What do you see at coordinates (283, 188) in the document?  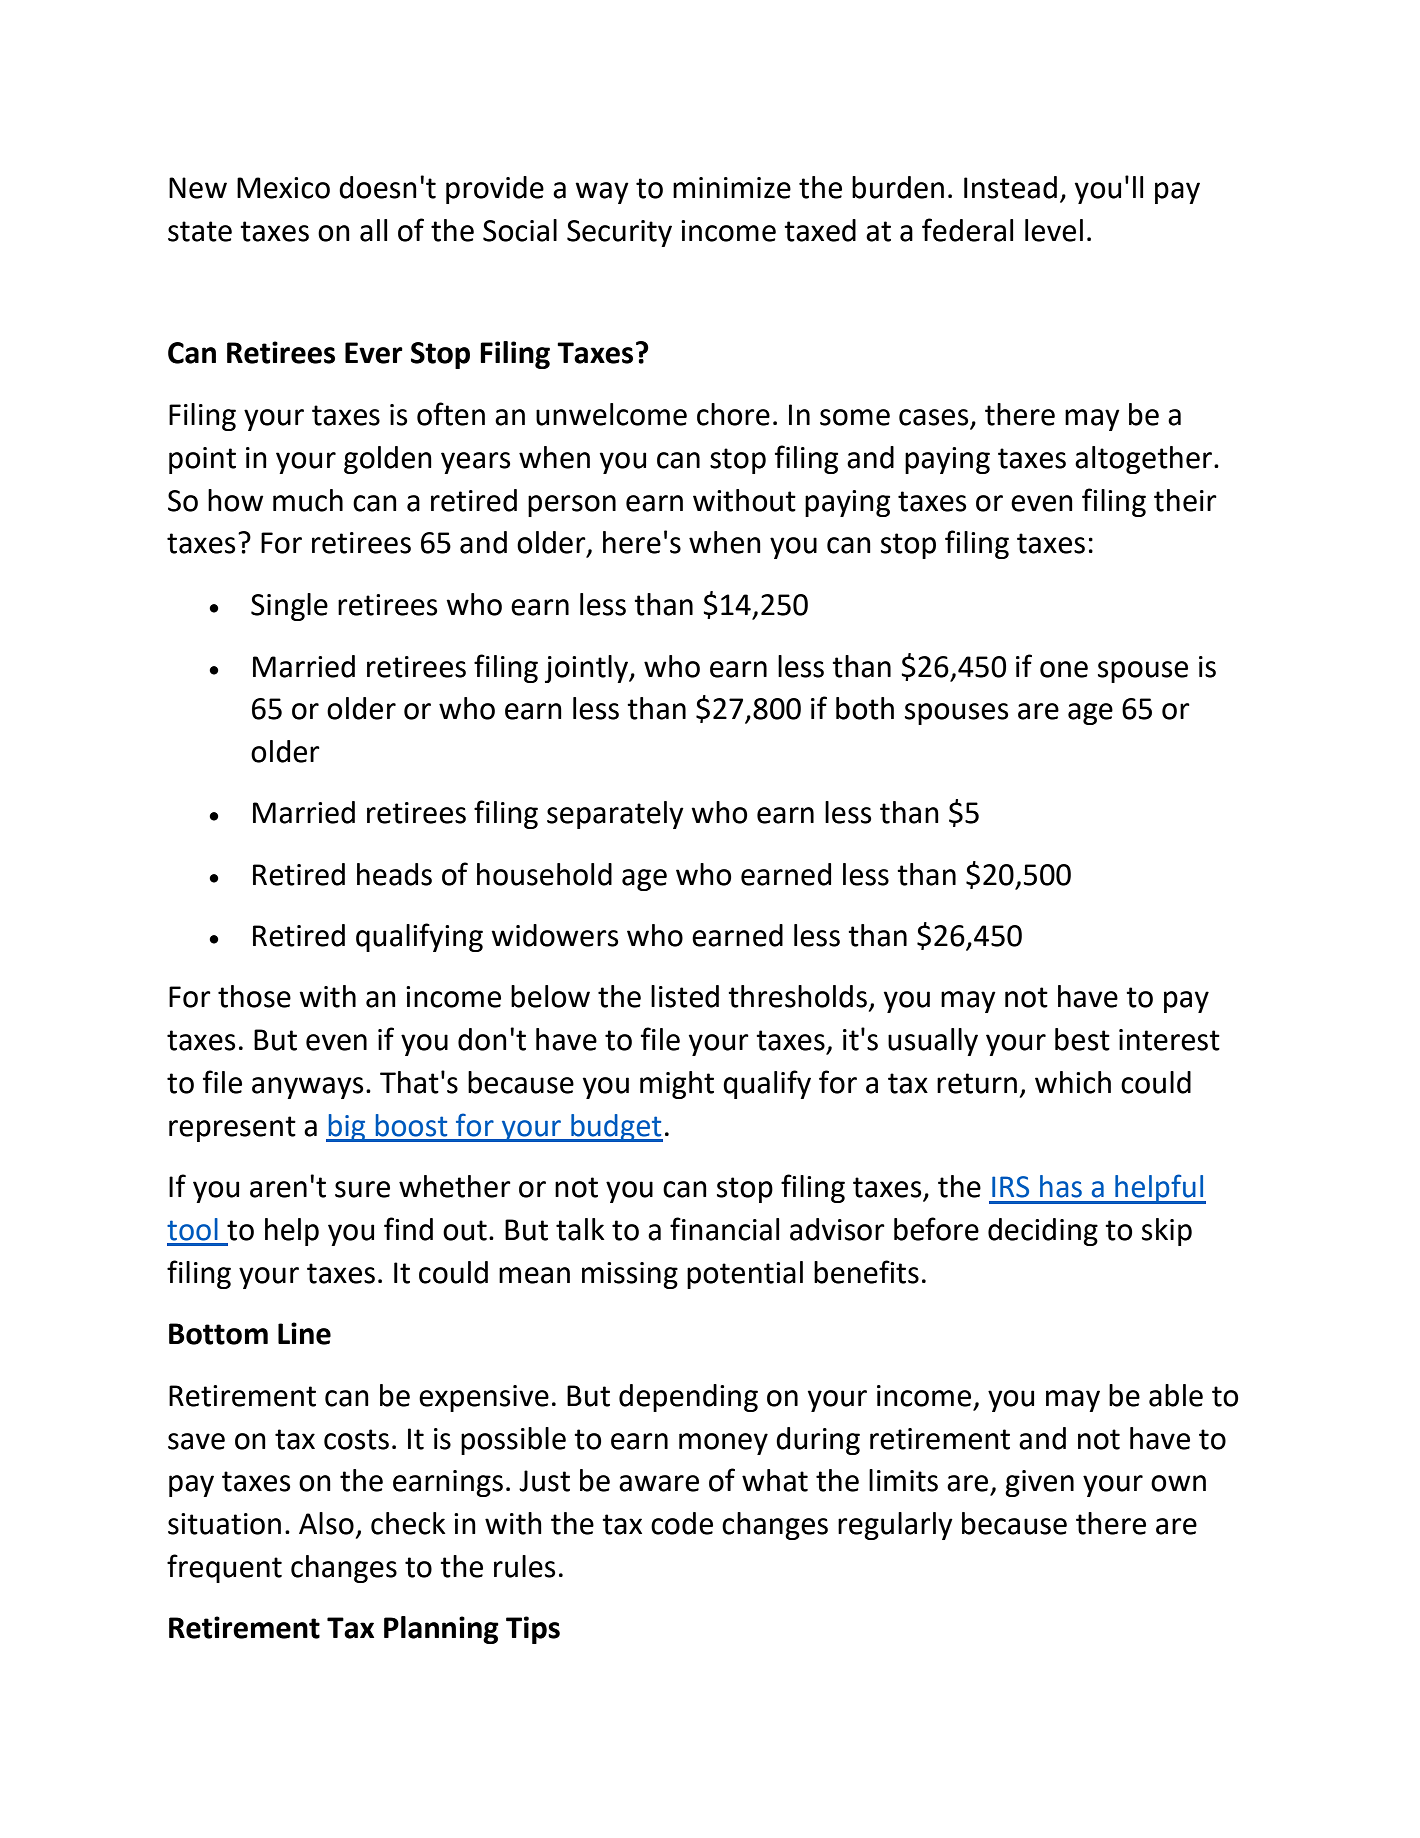 I see `Mexico` at bounding box center [283, 188].
